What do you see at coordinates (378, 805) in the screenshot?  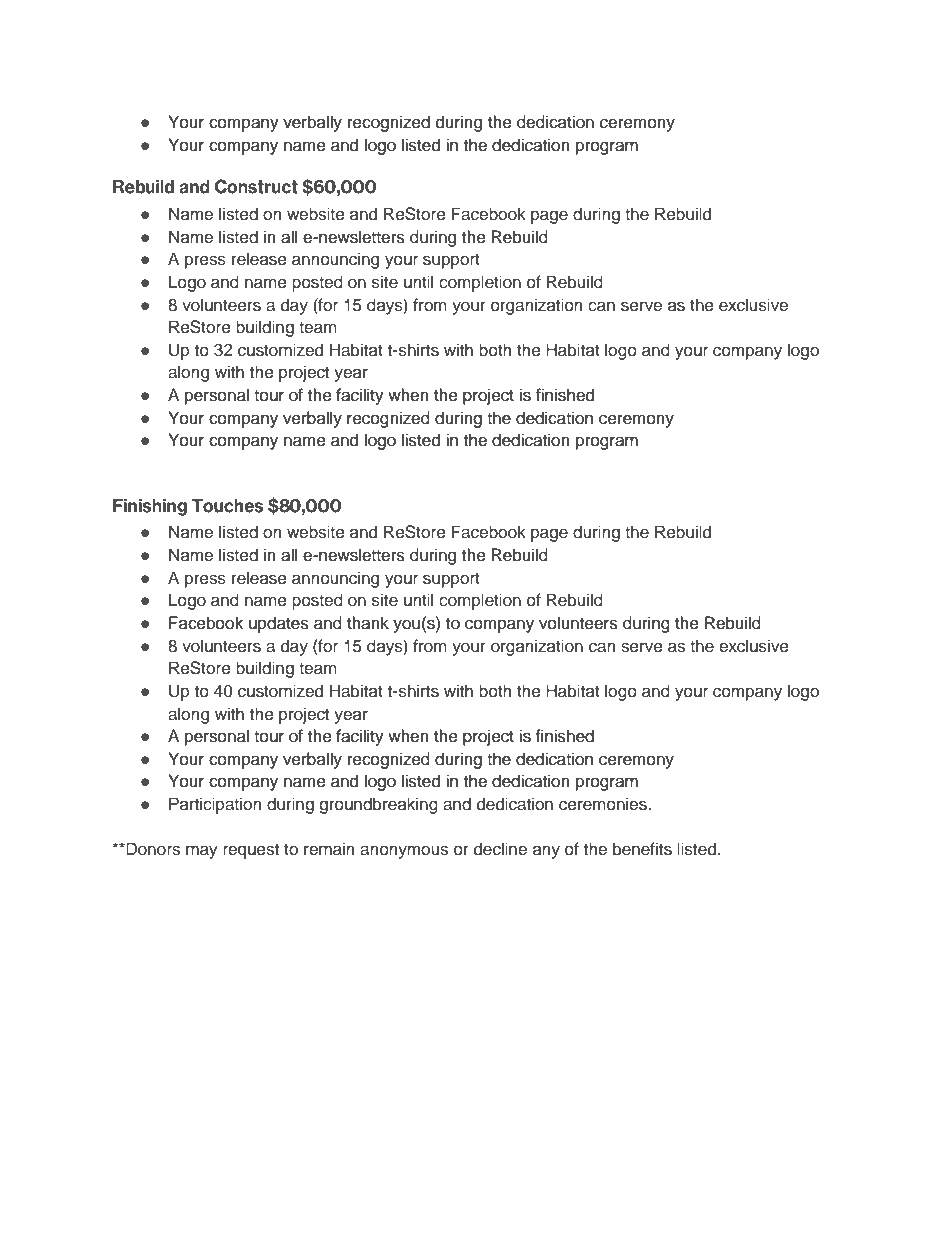 I see `groundbreaking` at bounding box center [378, 805].
